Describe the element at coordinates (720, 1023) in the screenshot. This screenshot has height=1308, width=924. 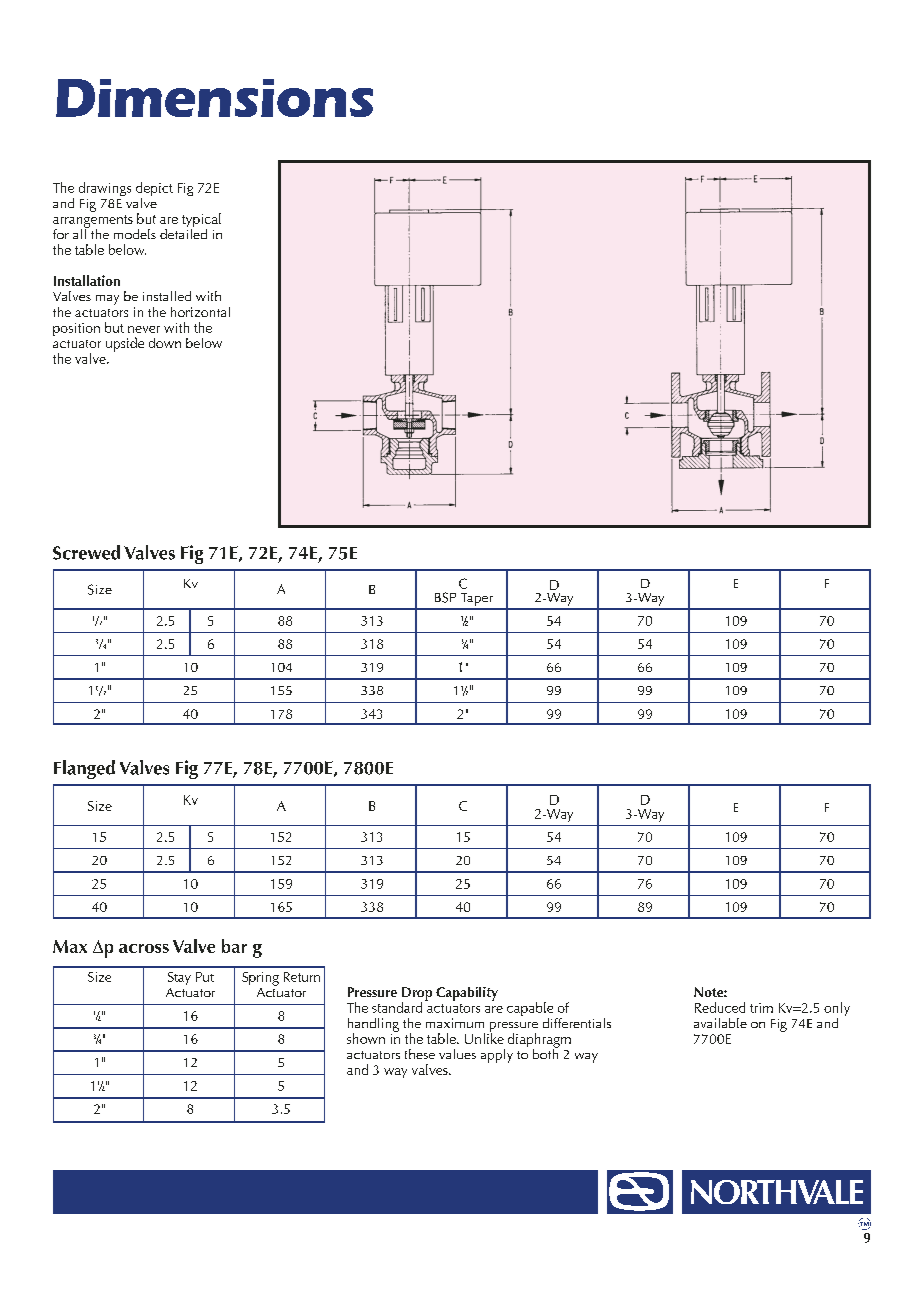
I see `available` at that location.
